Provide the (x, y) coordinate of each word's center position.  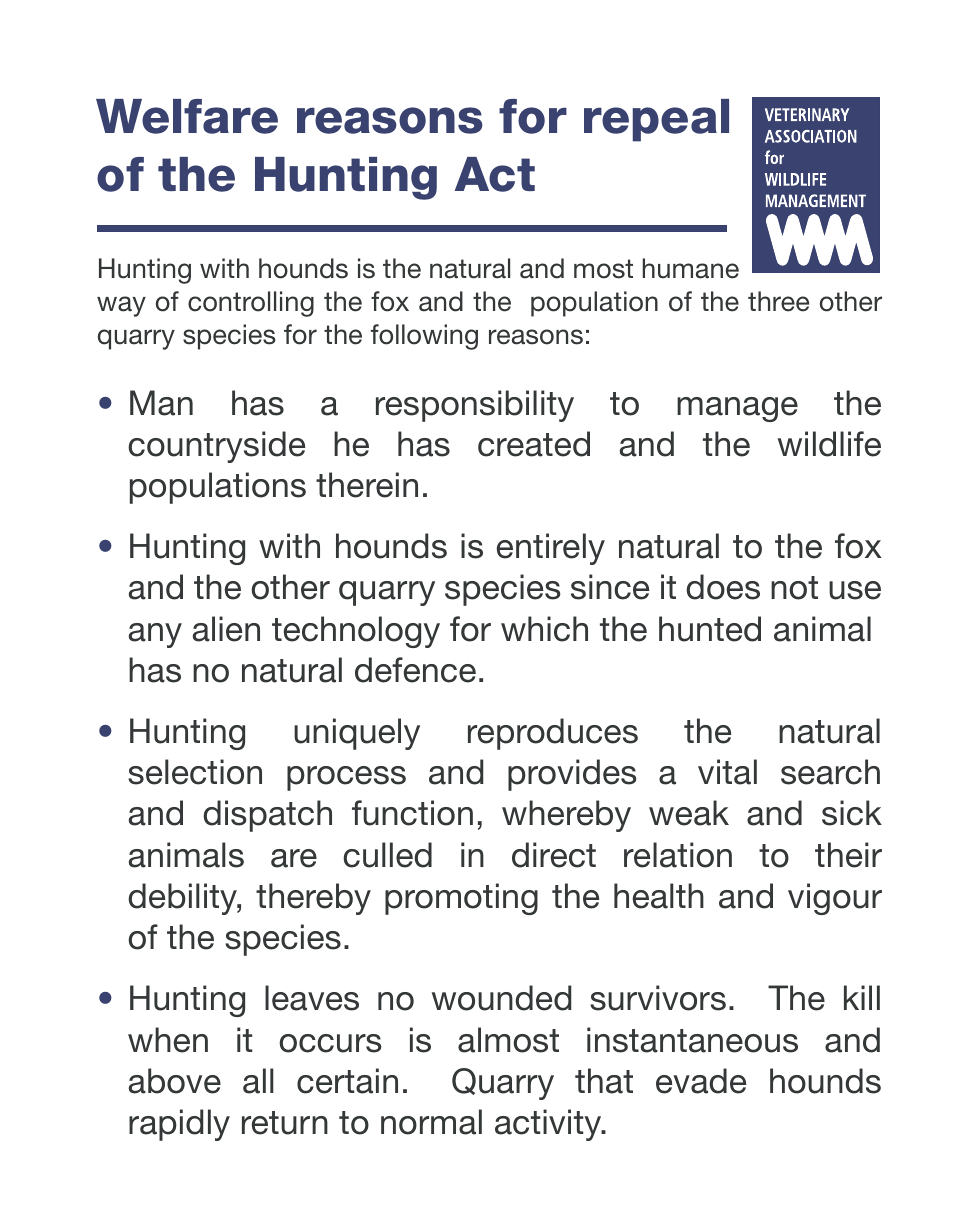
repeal (656, 120)
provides (572, 775)
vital (727, 772)
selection (195, 772)
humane (690, 268)
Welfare (187, 116)
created (534, 444)
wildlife (829, 444)
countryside (216, 447)
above (175, 1081)
